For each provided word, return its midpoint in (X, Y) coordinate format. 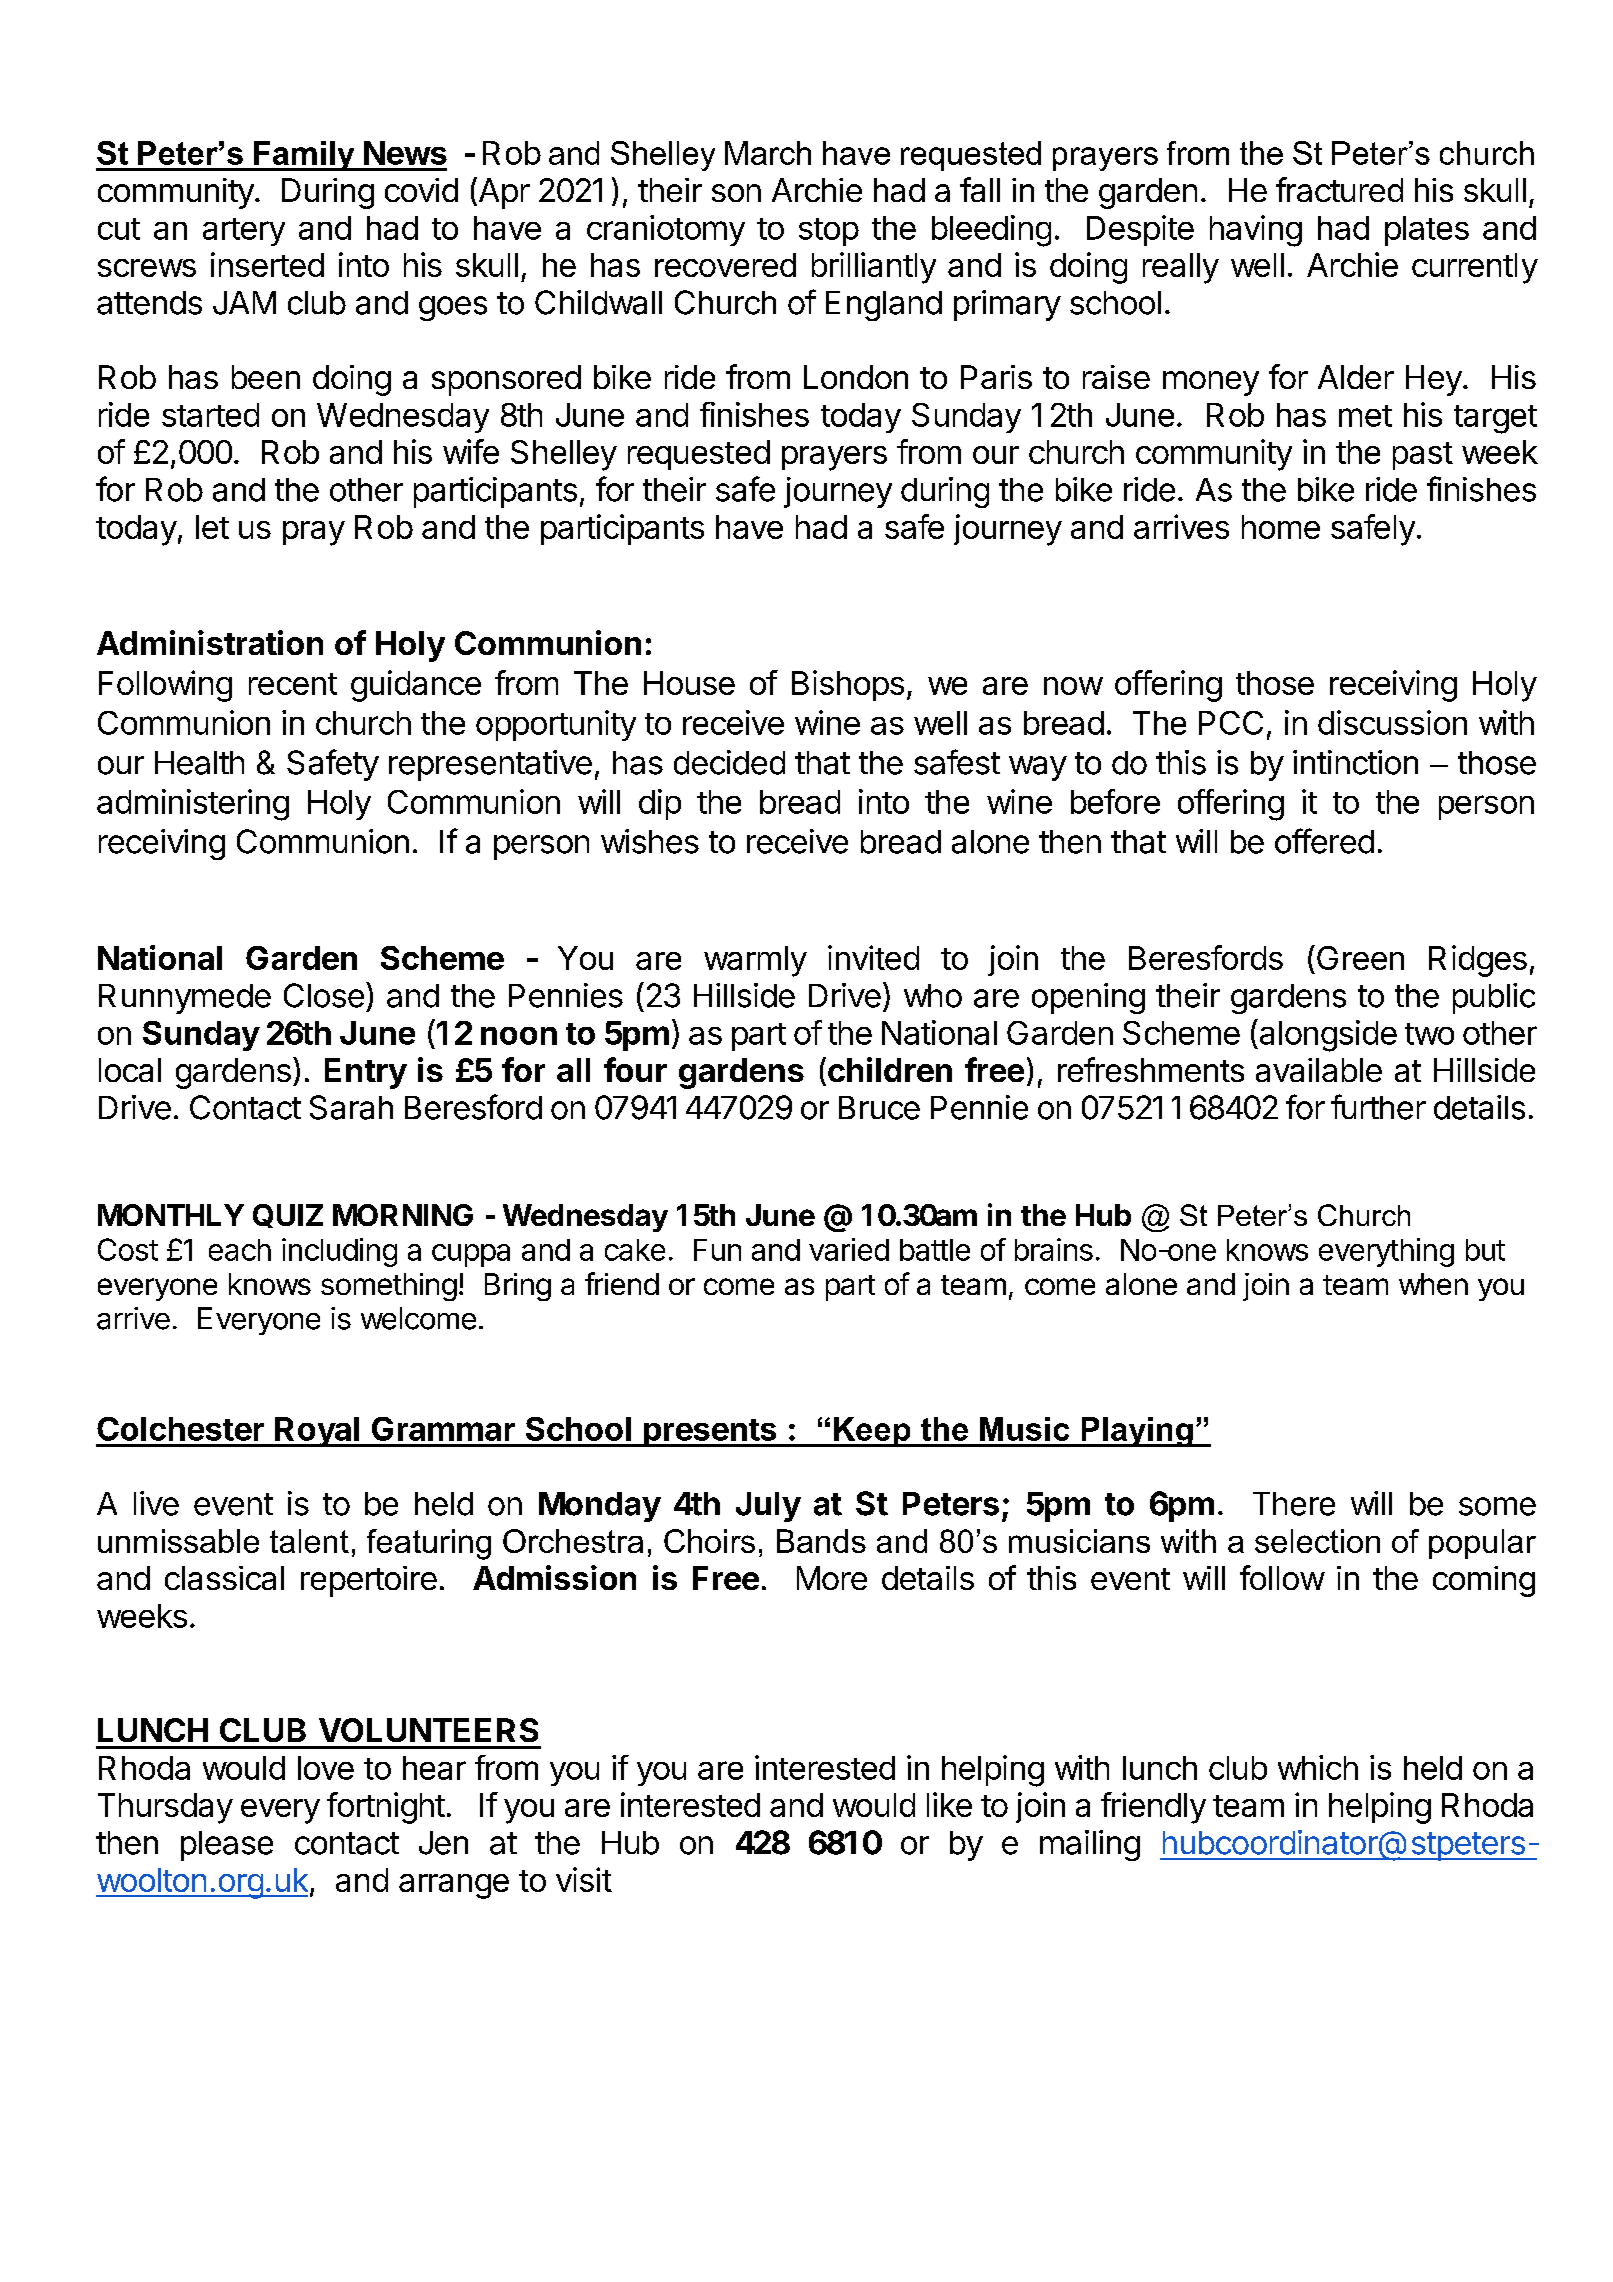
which (1318, 1767)
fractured (1339, 189)
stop (829, 232)
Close (324, 995)
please (227, 1846)
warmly (755, 961)
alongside (1327, 1035)
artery (244, 232)
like (949, 1804)
